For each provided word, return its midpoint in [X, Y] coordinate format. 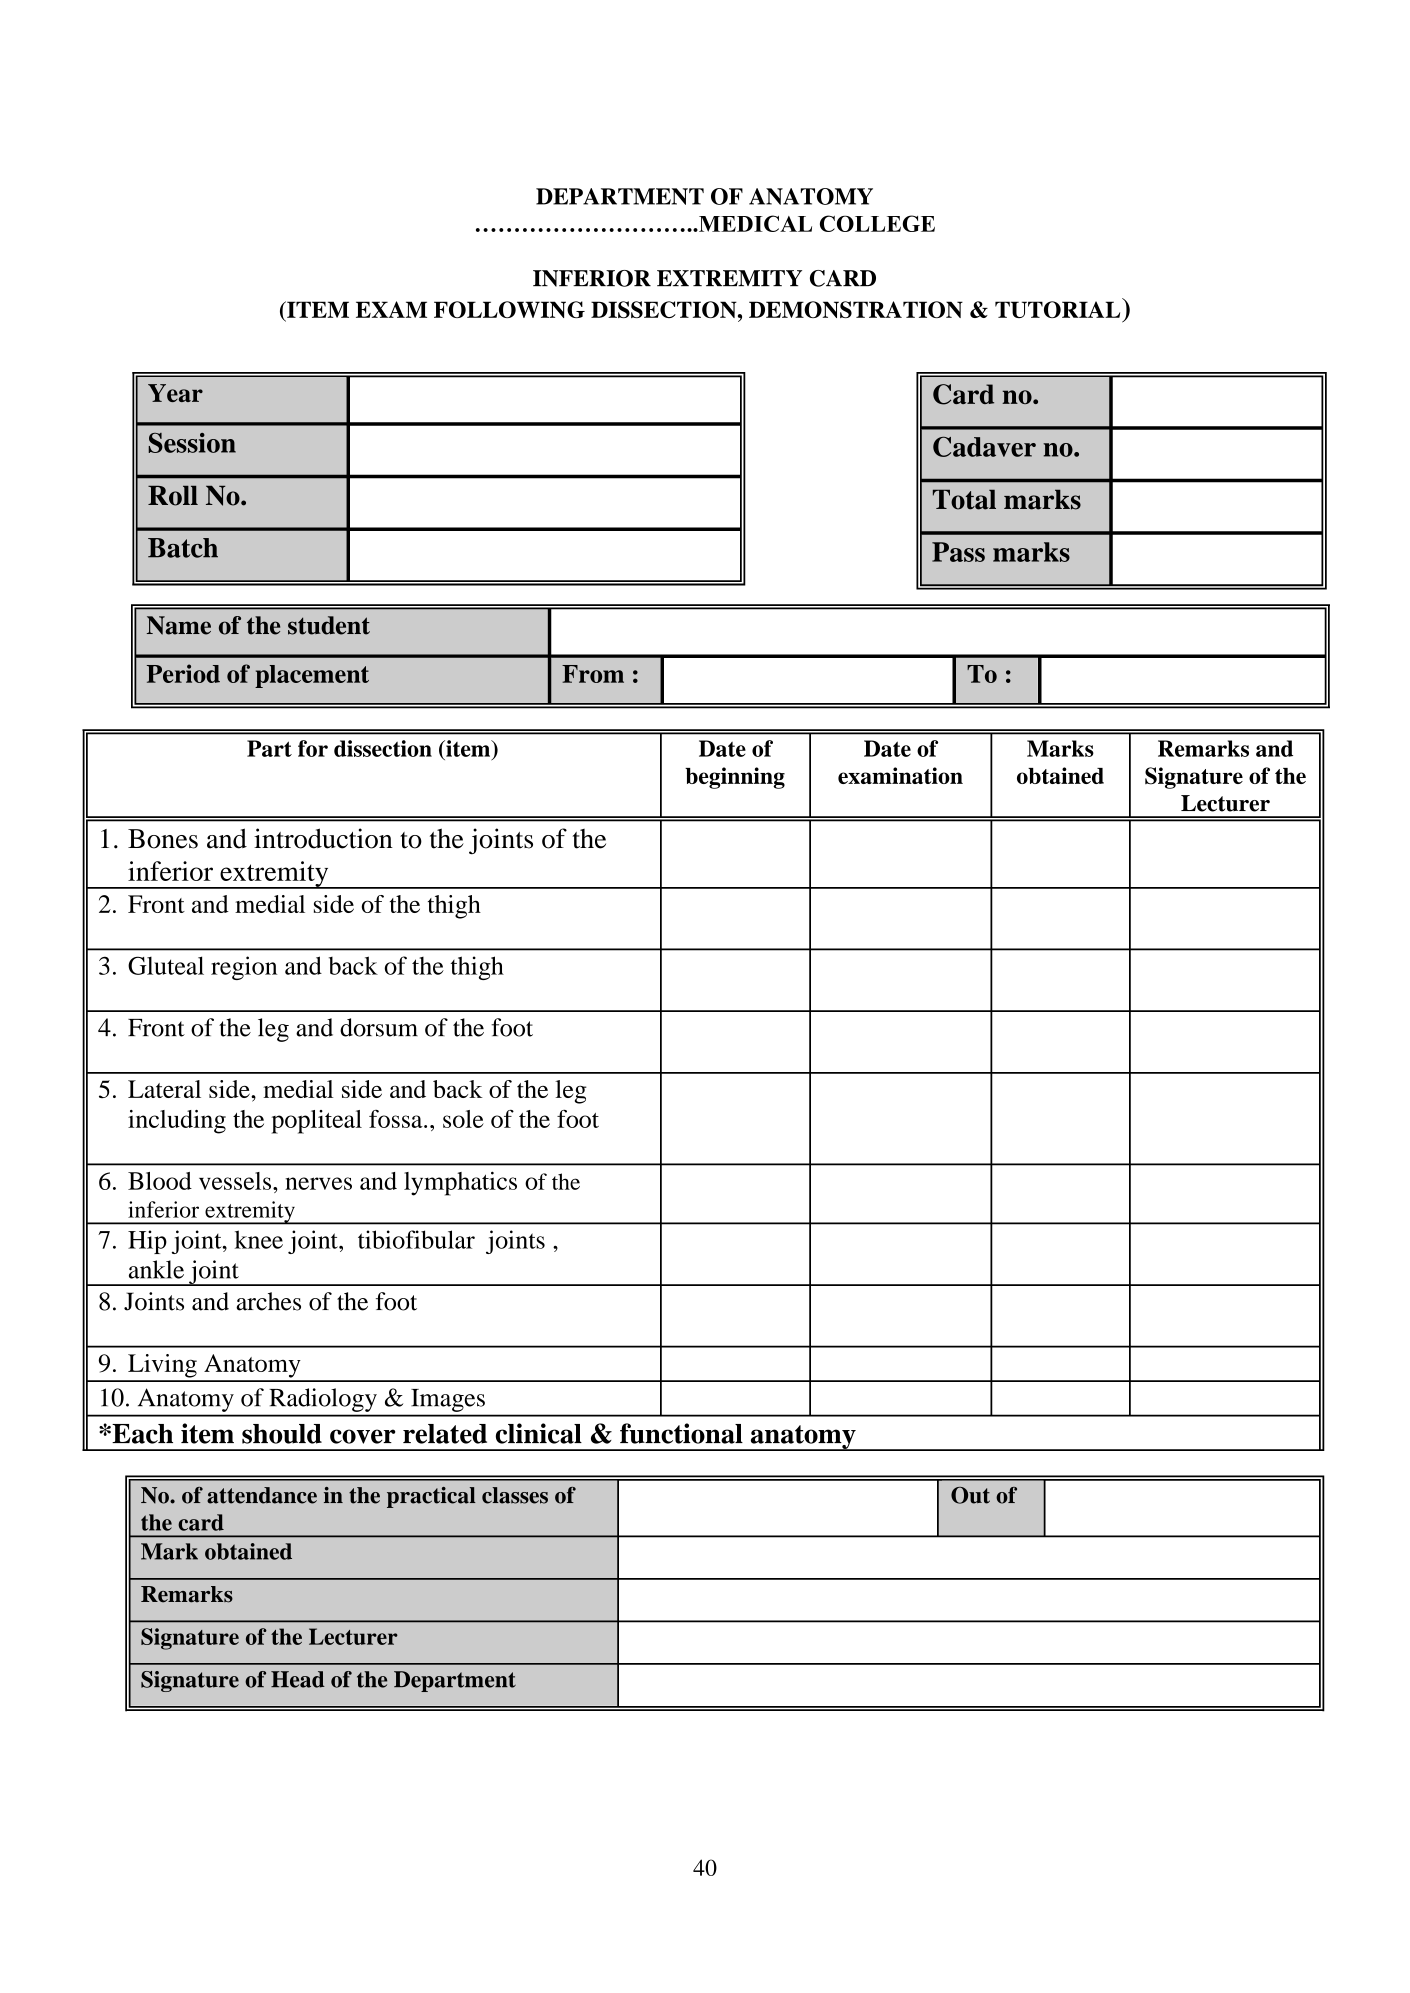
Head [298, 1679]
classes [515, 1495]
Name [179, 625]
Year [175, 393]
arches [268, 1301]
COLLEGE [877, 223]
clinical [539, 1433]
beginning [735, 778]
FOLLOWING [509, 309]
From [593, 674]
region [244, 968]
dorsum [379, 1027]
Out [970, 1495]
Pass [958, 552]
